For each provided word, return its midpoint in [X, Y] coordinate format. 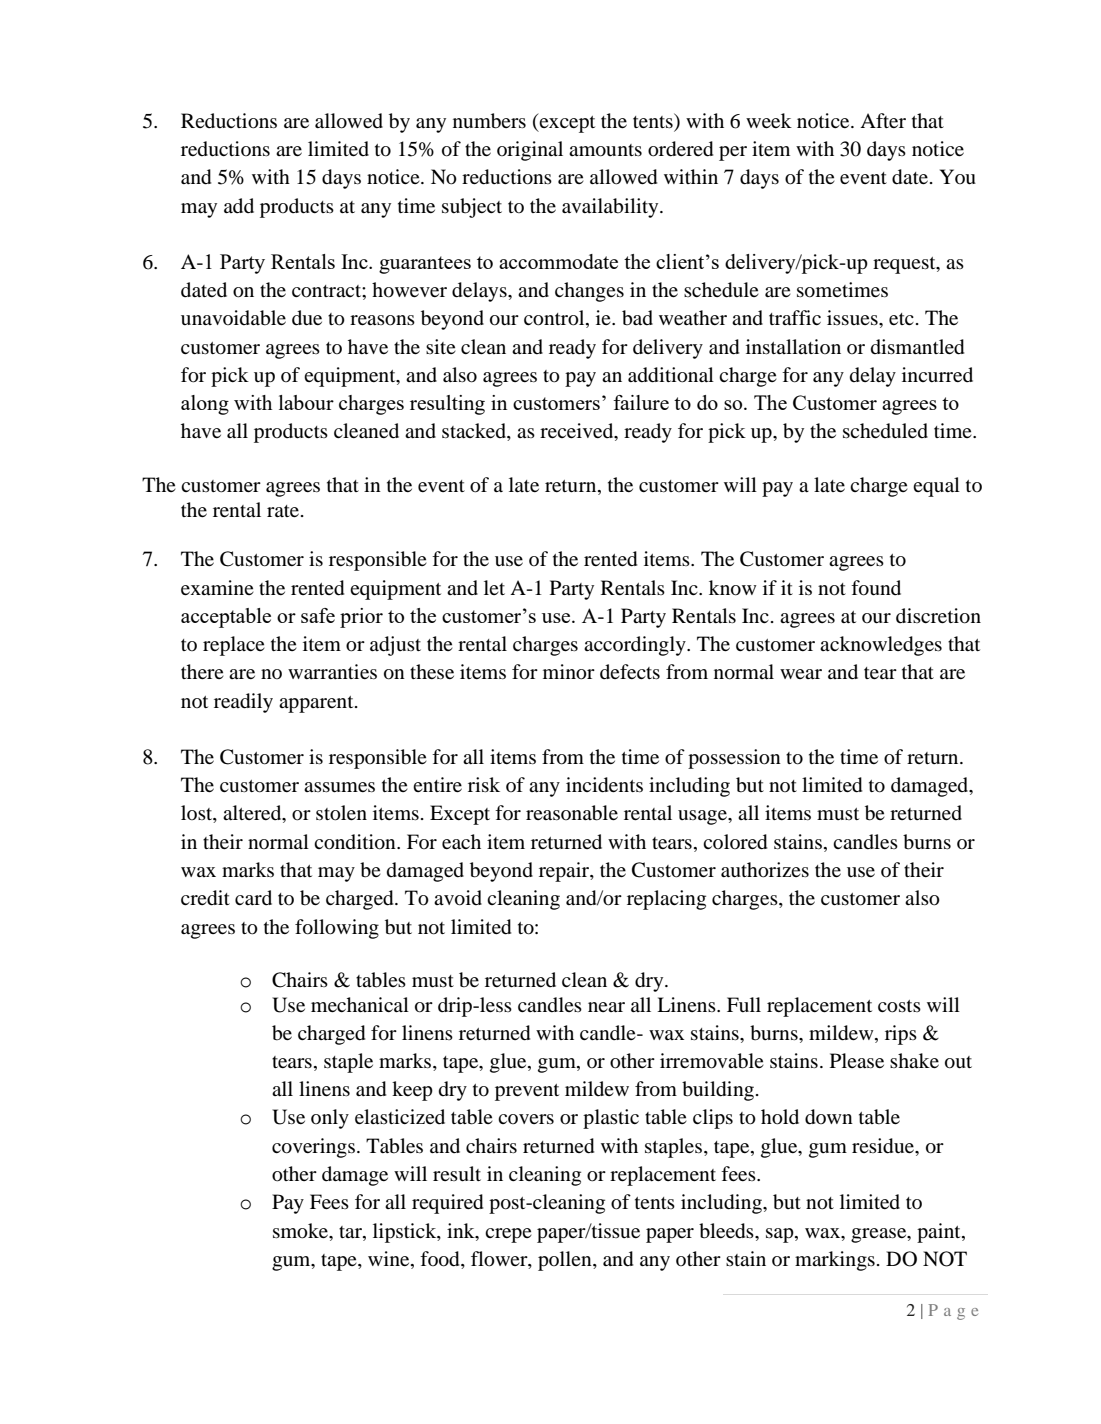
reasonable [572, 813]
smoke [301, 1231]
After [883, 120]
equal [936, 487]
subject [472, 208]
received [578, 432]
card [253, 898]
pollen [566, 1261]
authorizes [765, 870]
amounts [605, 150]
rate [284, 511]
